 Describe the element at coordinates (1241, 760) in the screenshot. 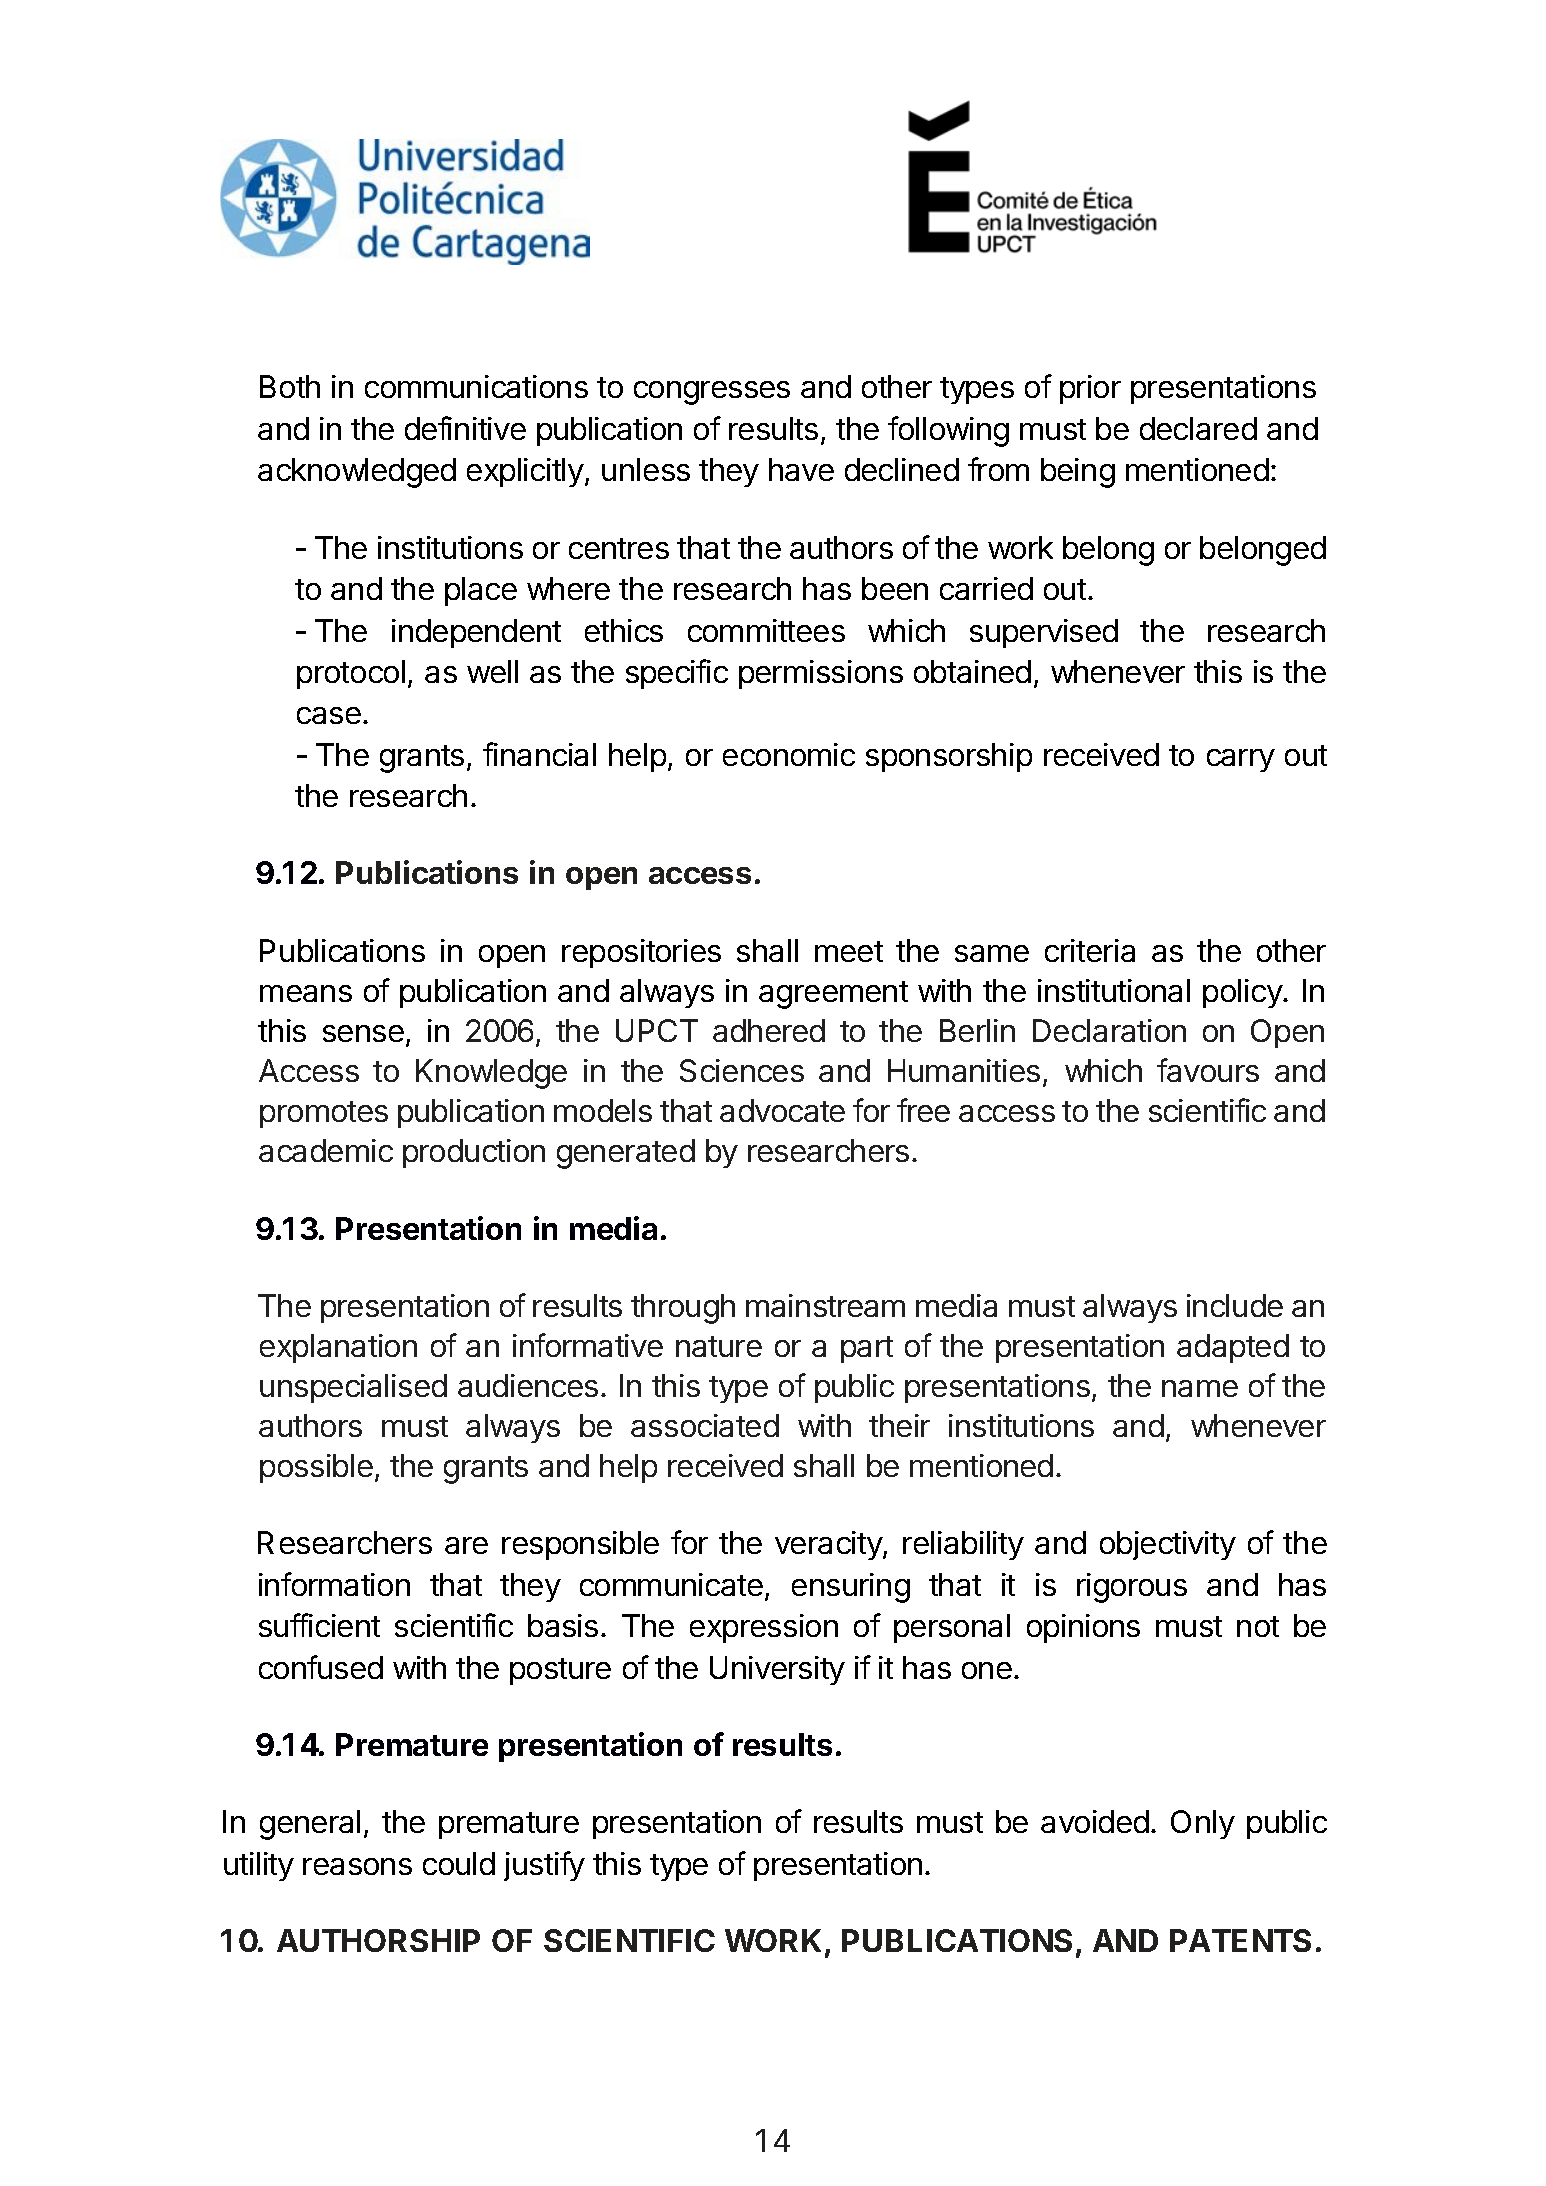

I see `carry` at that location.
